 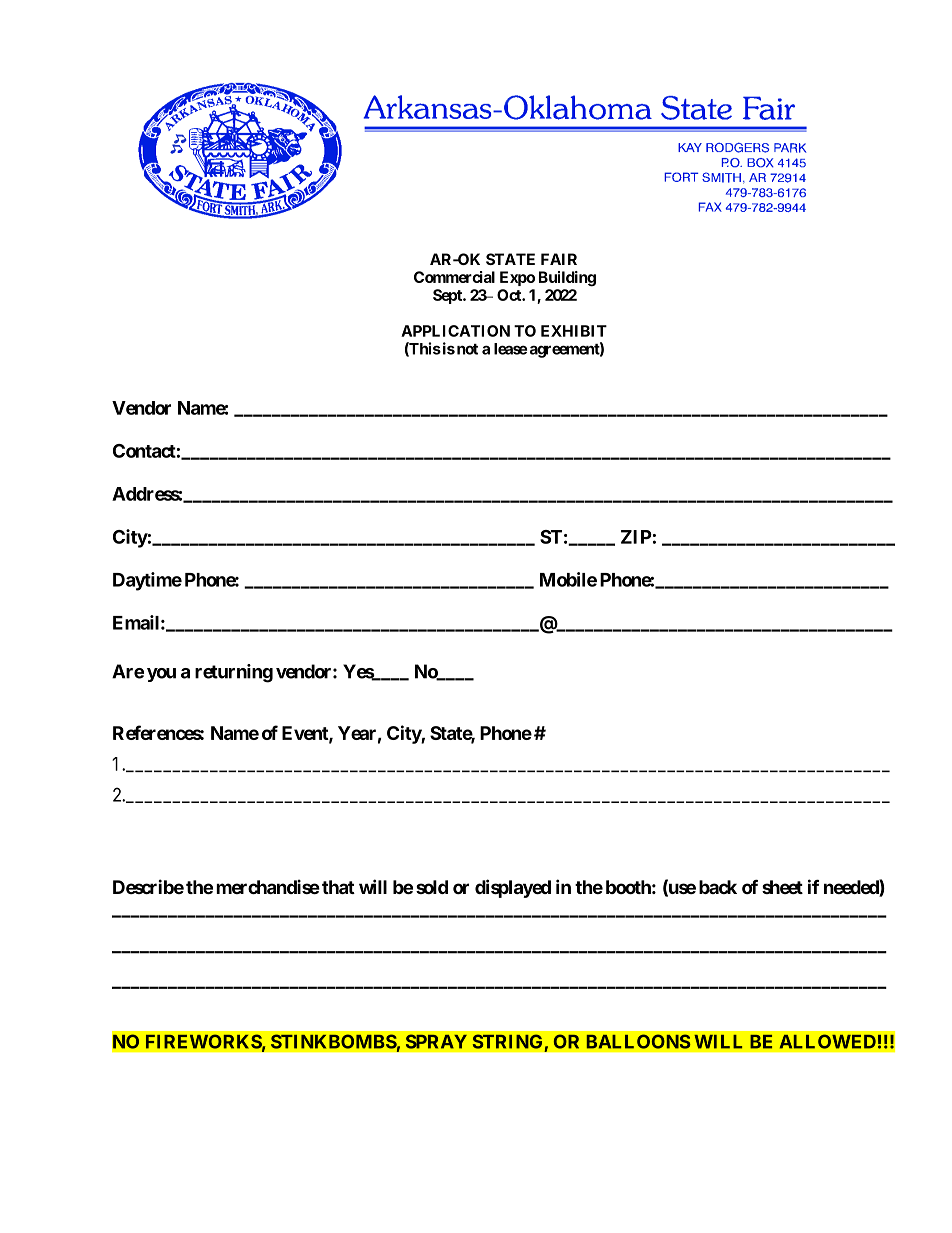 I want to click on back, so click(x=718, y=887).
